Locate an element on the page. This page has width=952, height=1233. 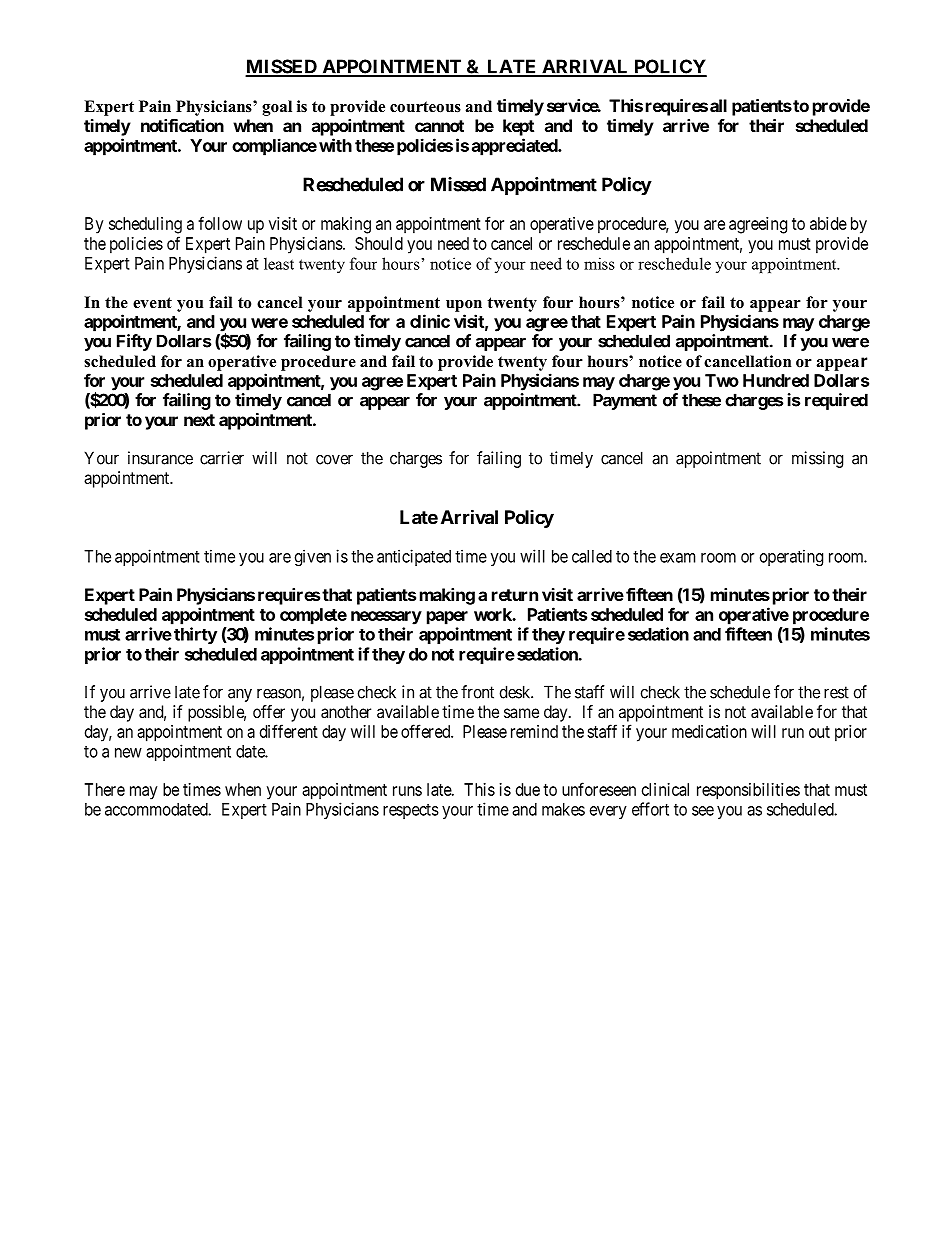
due is located at coordinates (528, 789).
